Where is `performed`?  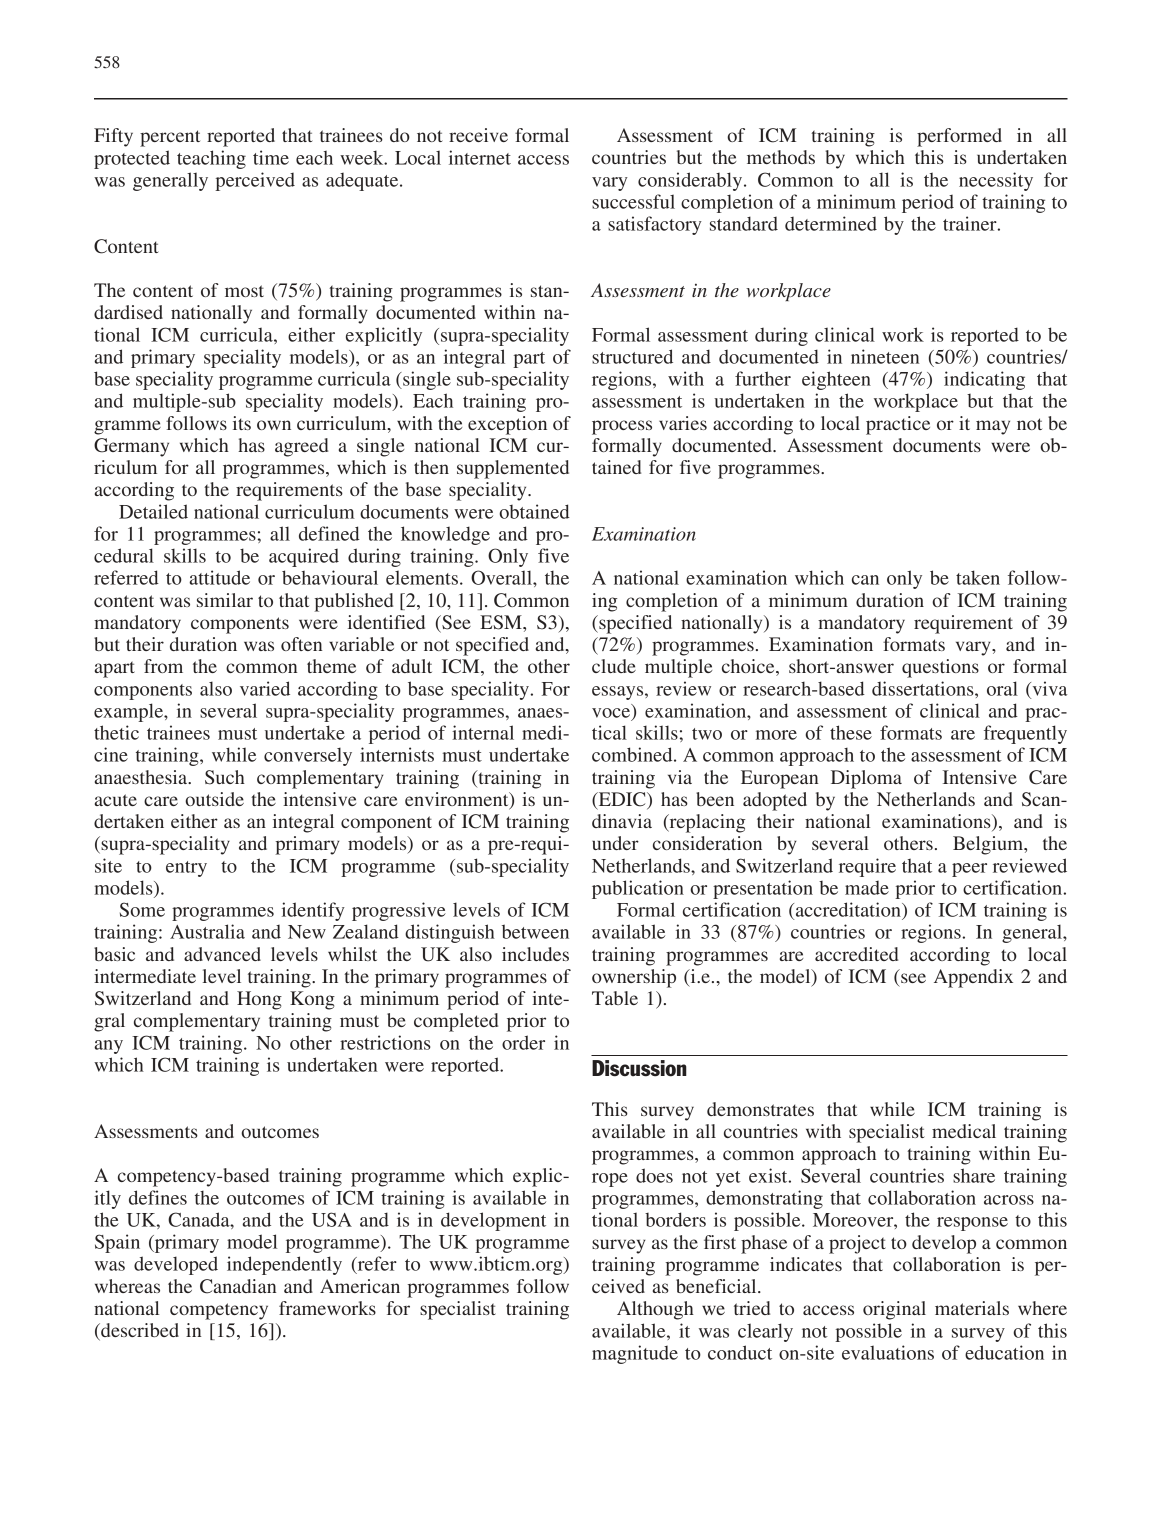
performed is located at coordinates (959, 137).
